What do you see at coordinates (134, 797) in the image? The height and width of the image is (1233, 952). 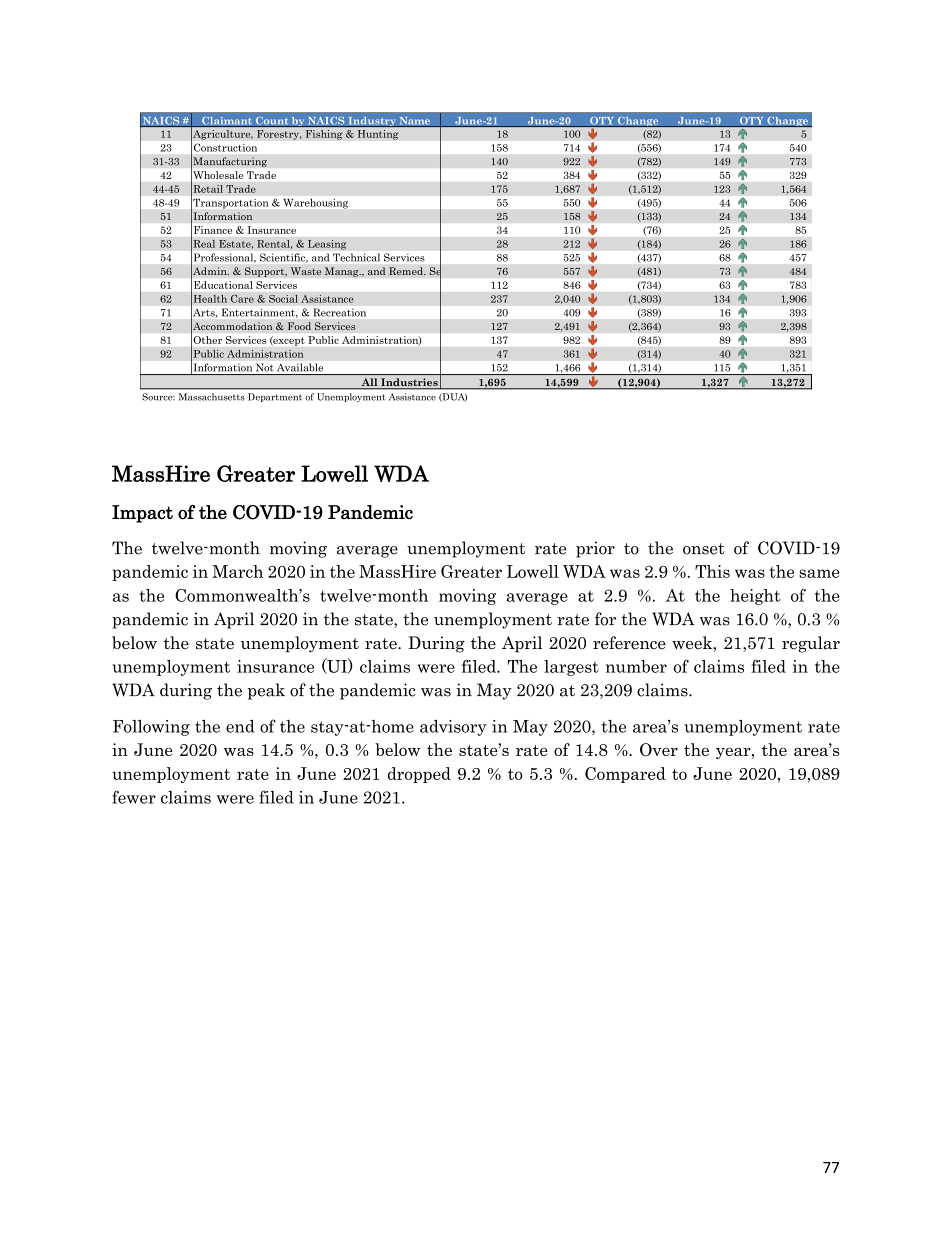 I see `fewer` at bounding box center [134, 797].
